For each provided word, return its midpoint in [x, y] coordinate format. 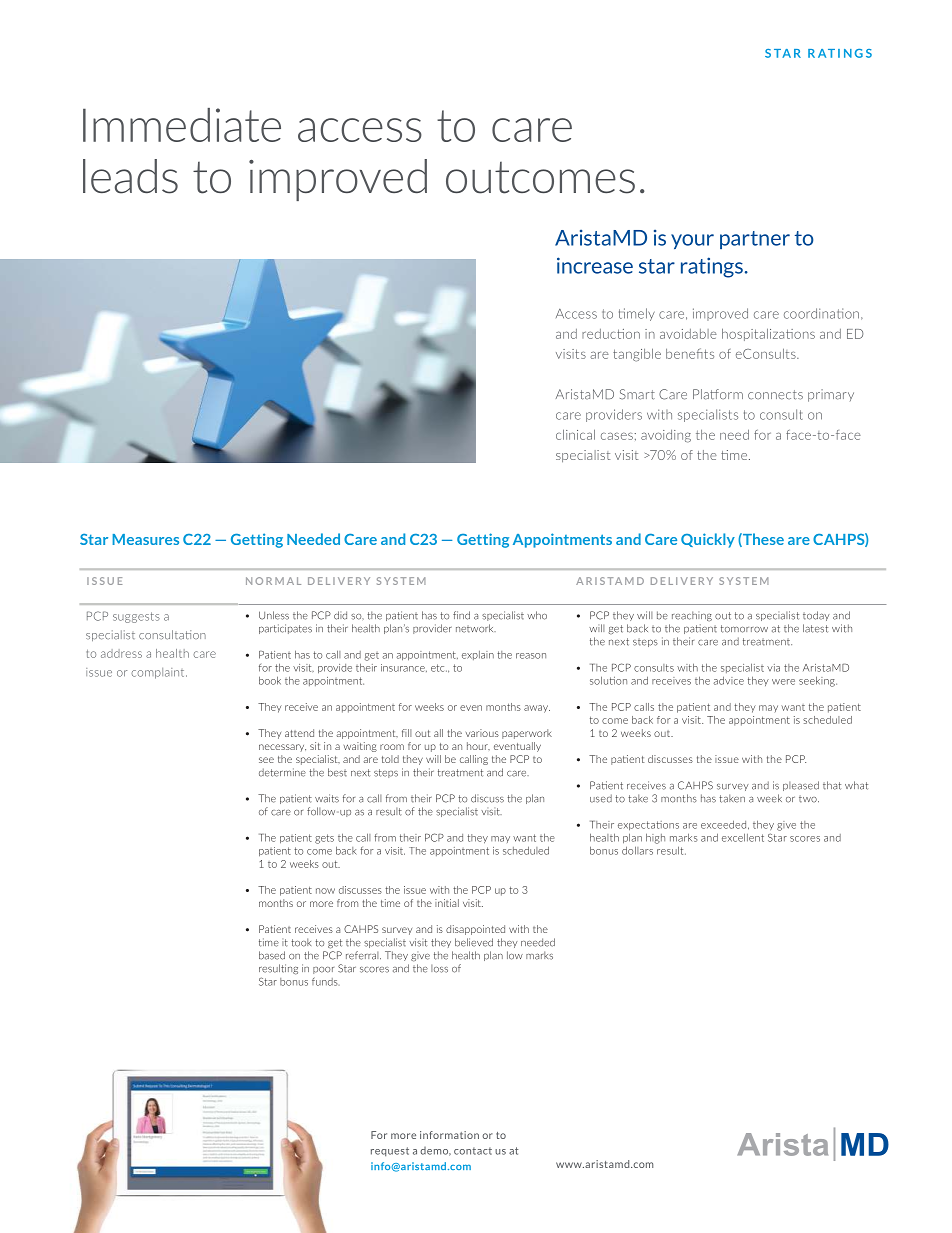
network [476, 628]
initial [447, 903]
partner [755, 240]
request [390, 1151]
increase [595, 265]
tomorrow [744, 629]
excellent [743, 837]
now [325, 891]
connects [775, 395]
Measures [146, 539]
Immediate [182, 125]
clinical [575, 434]
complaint [159, 673]
